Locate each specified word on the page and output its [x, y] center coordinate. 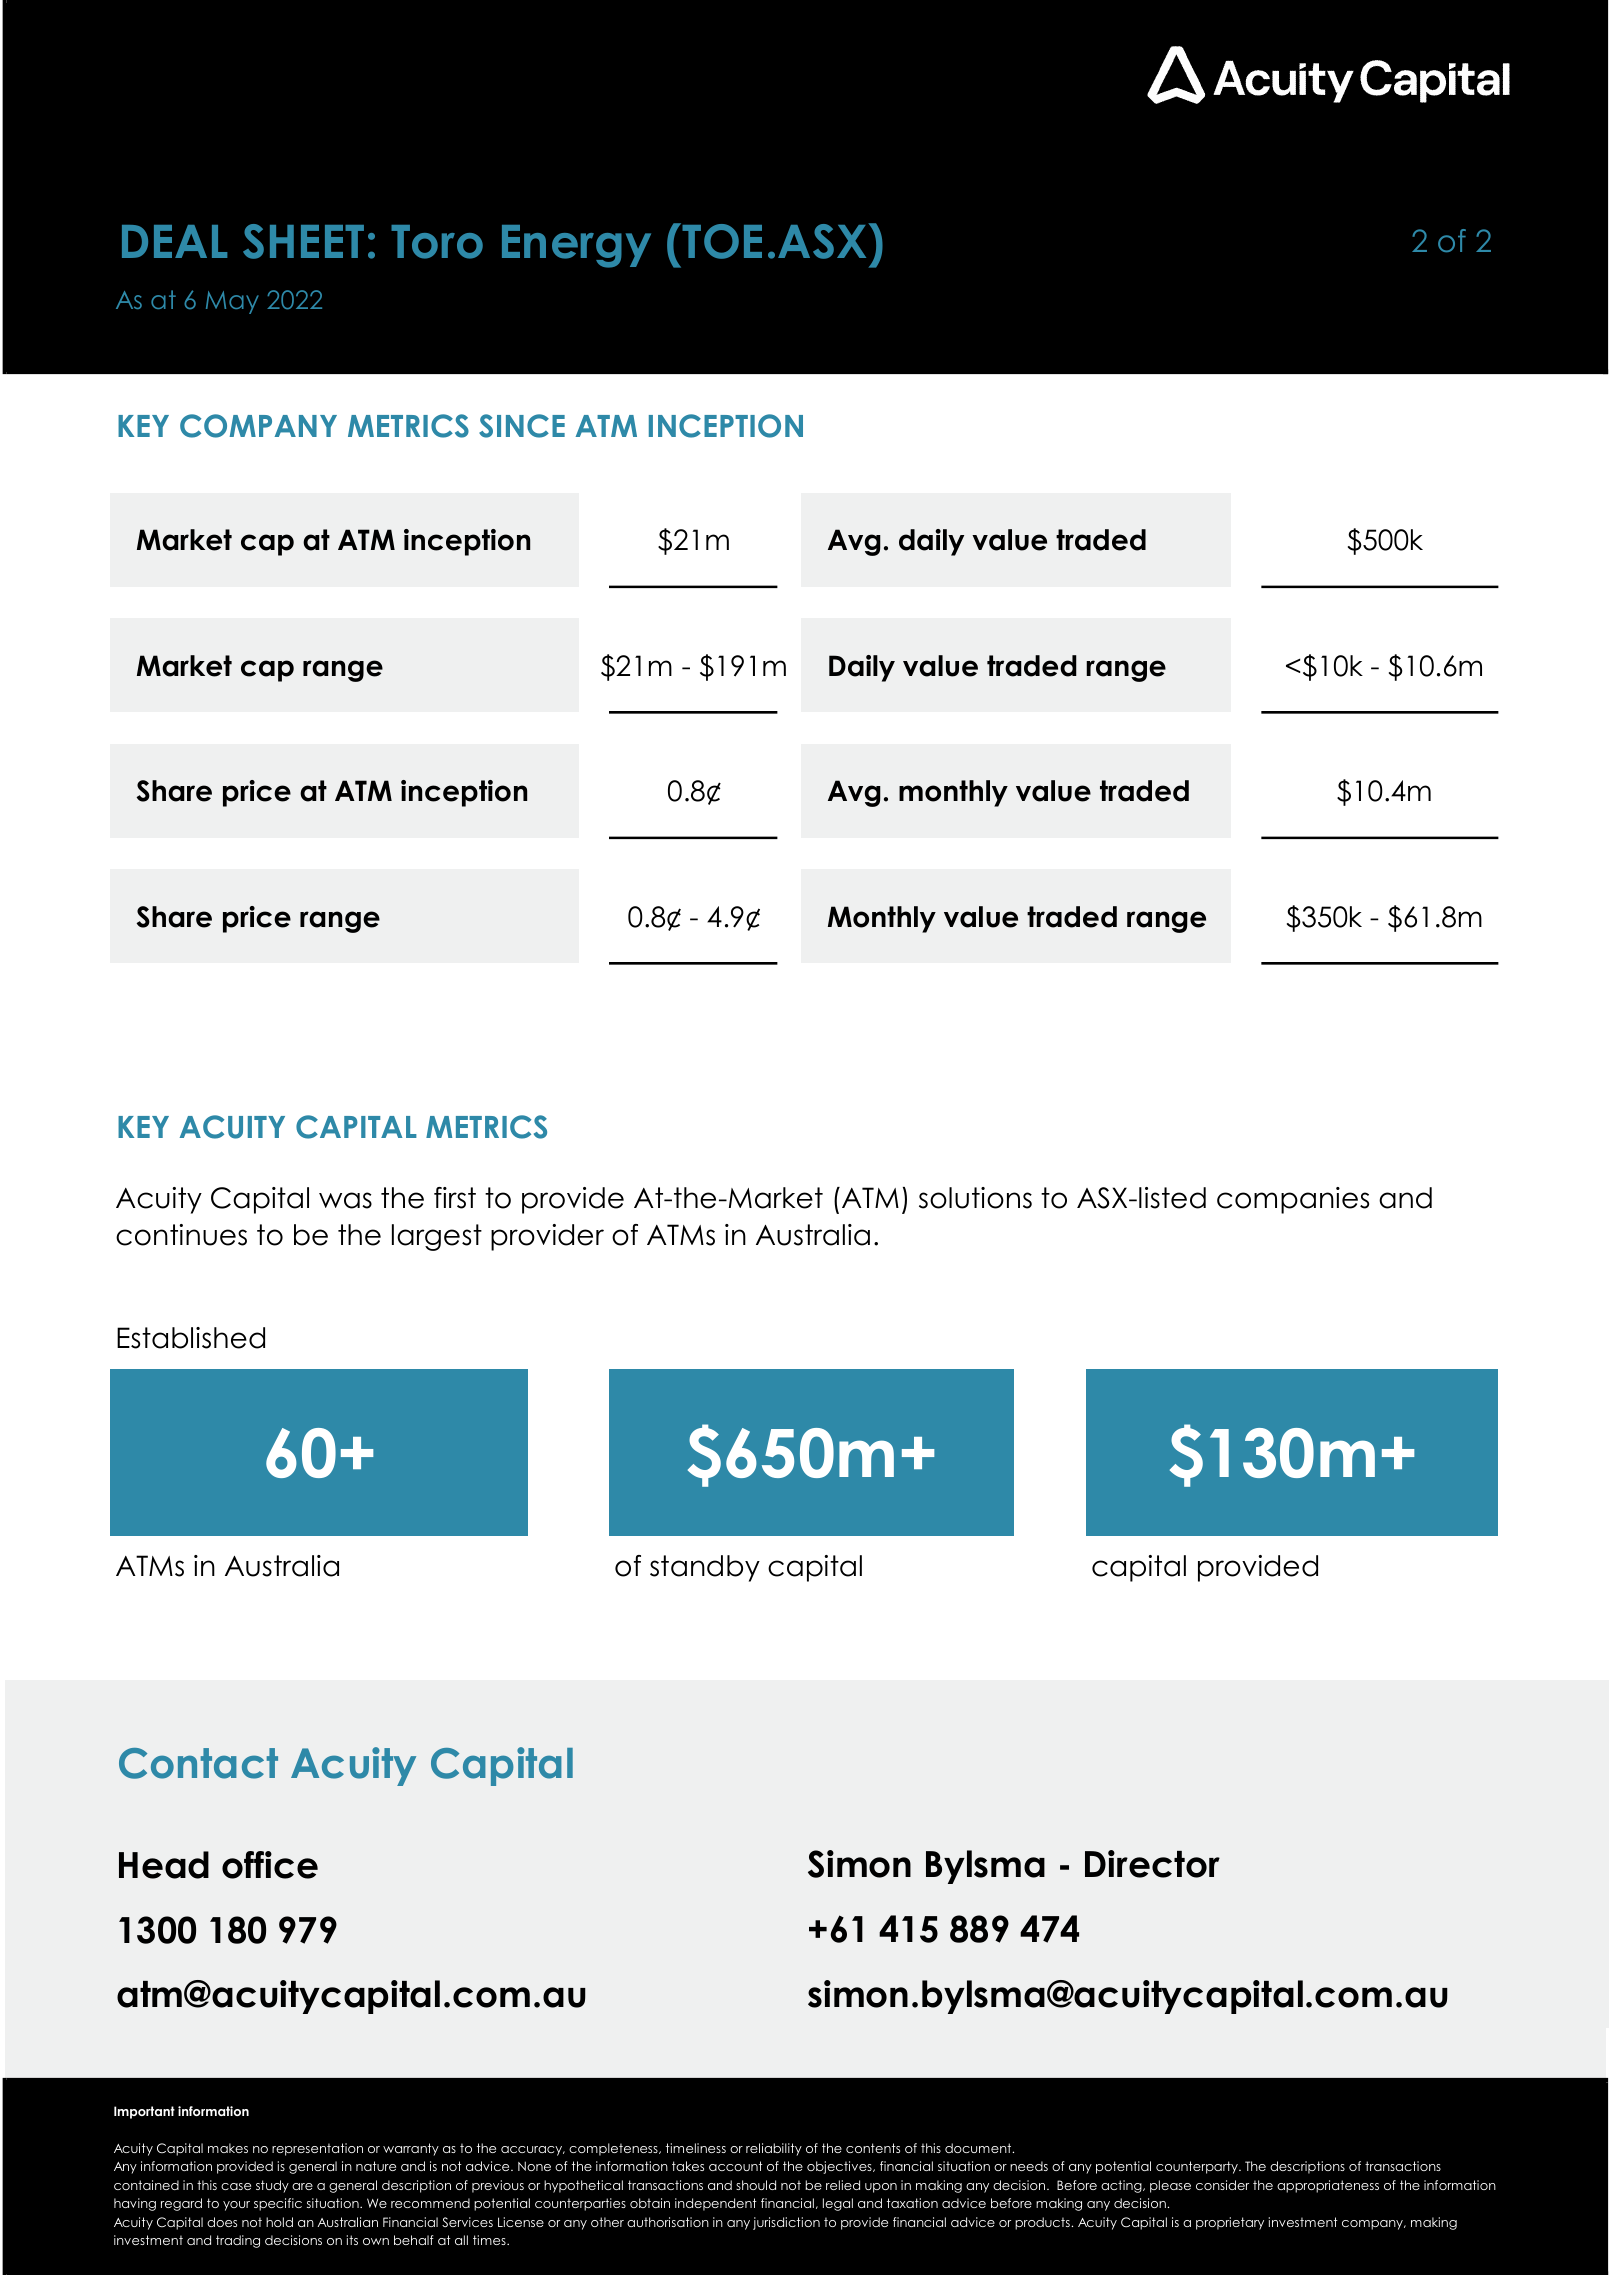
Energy [576, 246]
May [232, 302]
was [345, 1200]
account [736, 2166]
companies [1293, 1200]
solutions [975, 1198]
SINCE [522, 426]
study [272, 2186]
